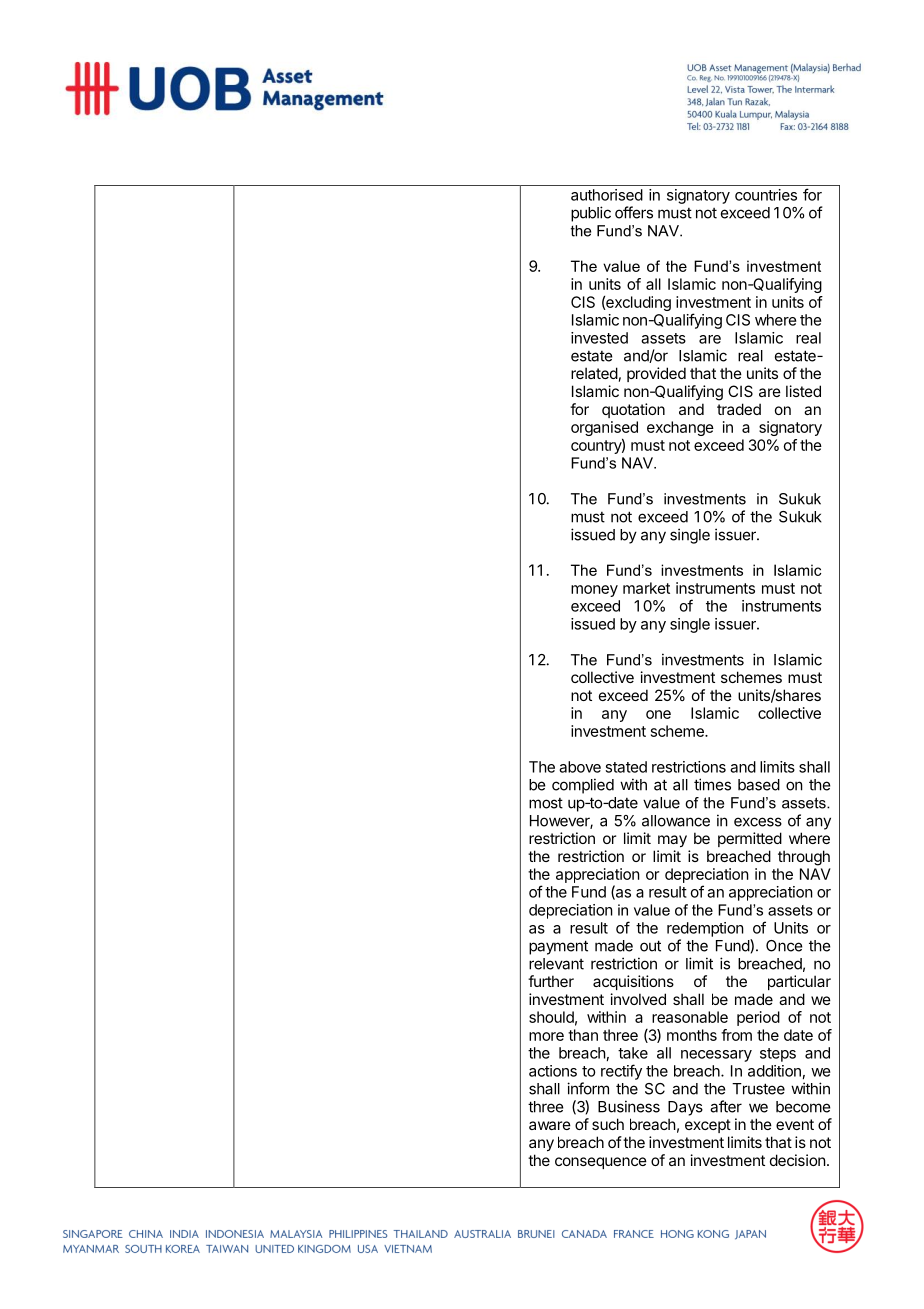 The width and height of the document is (924, 1309). I want to click on above, so click(580, 767).
